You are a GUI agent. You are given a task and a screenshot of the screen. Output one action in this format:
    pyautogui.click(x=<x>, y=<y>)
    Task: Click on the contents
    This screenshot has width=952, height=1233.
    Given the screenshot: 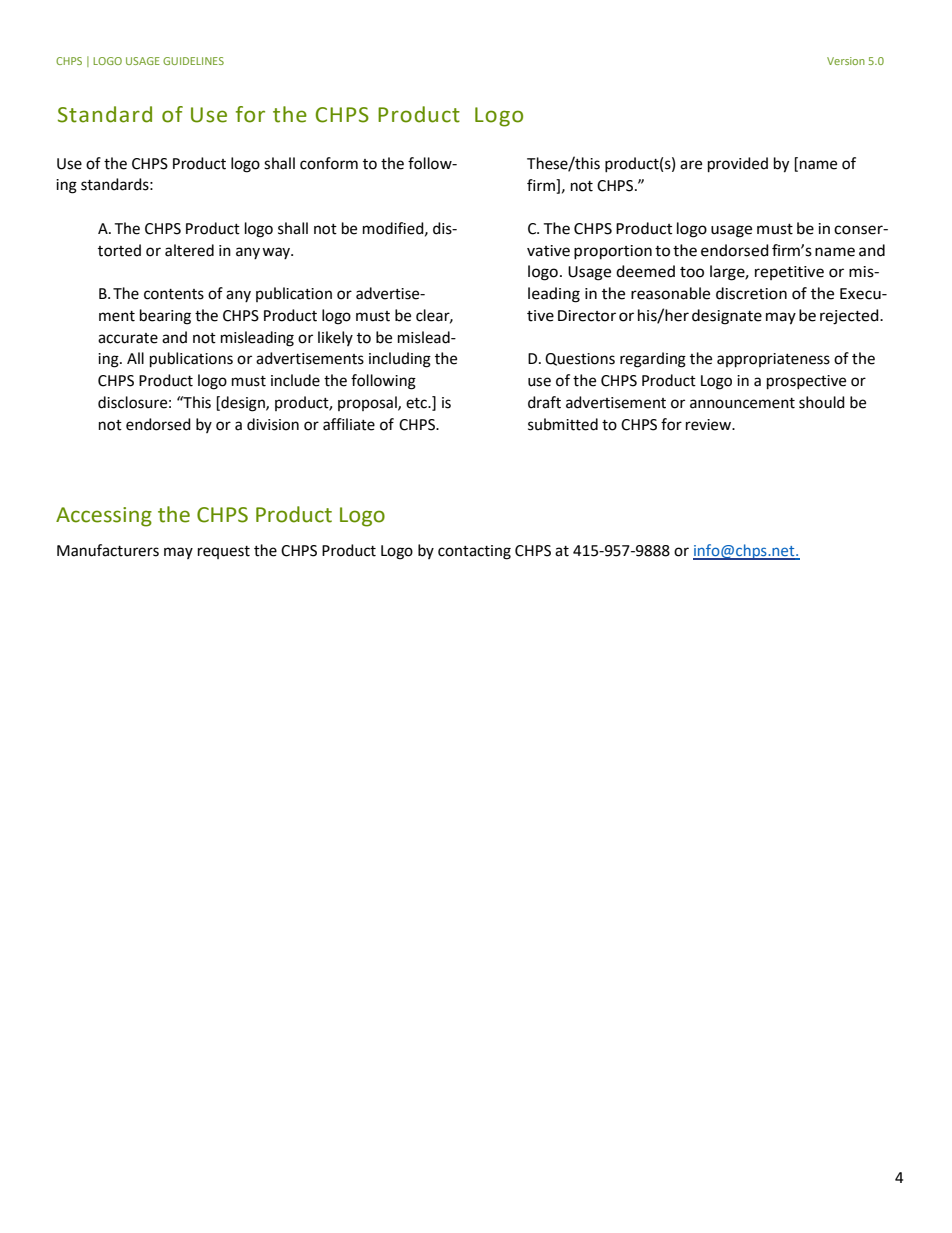 What is the action you would take?
    pyautogui.click(x=174, y=294)
